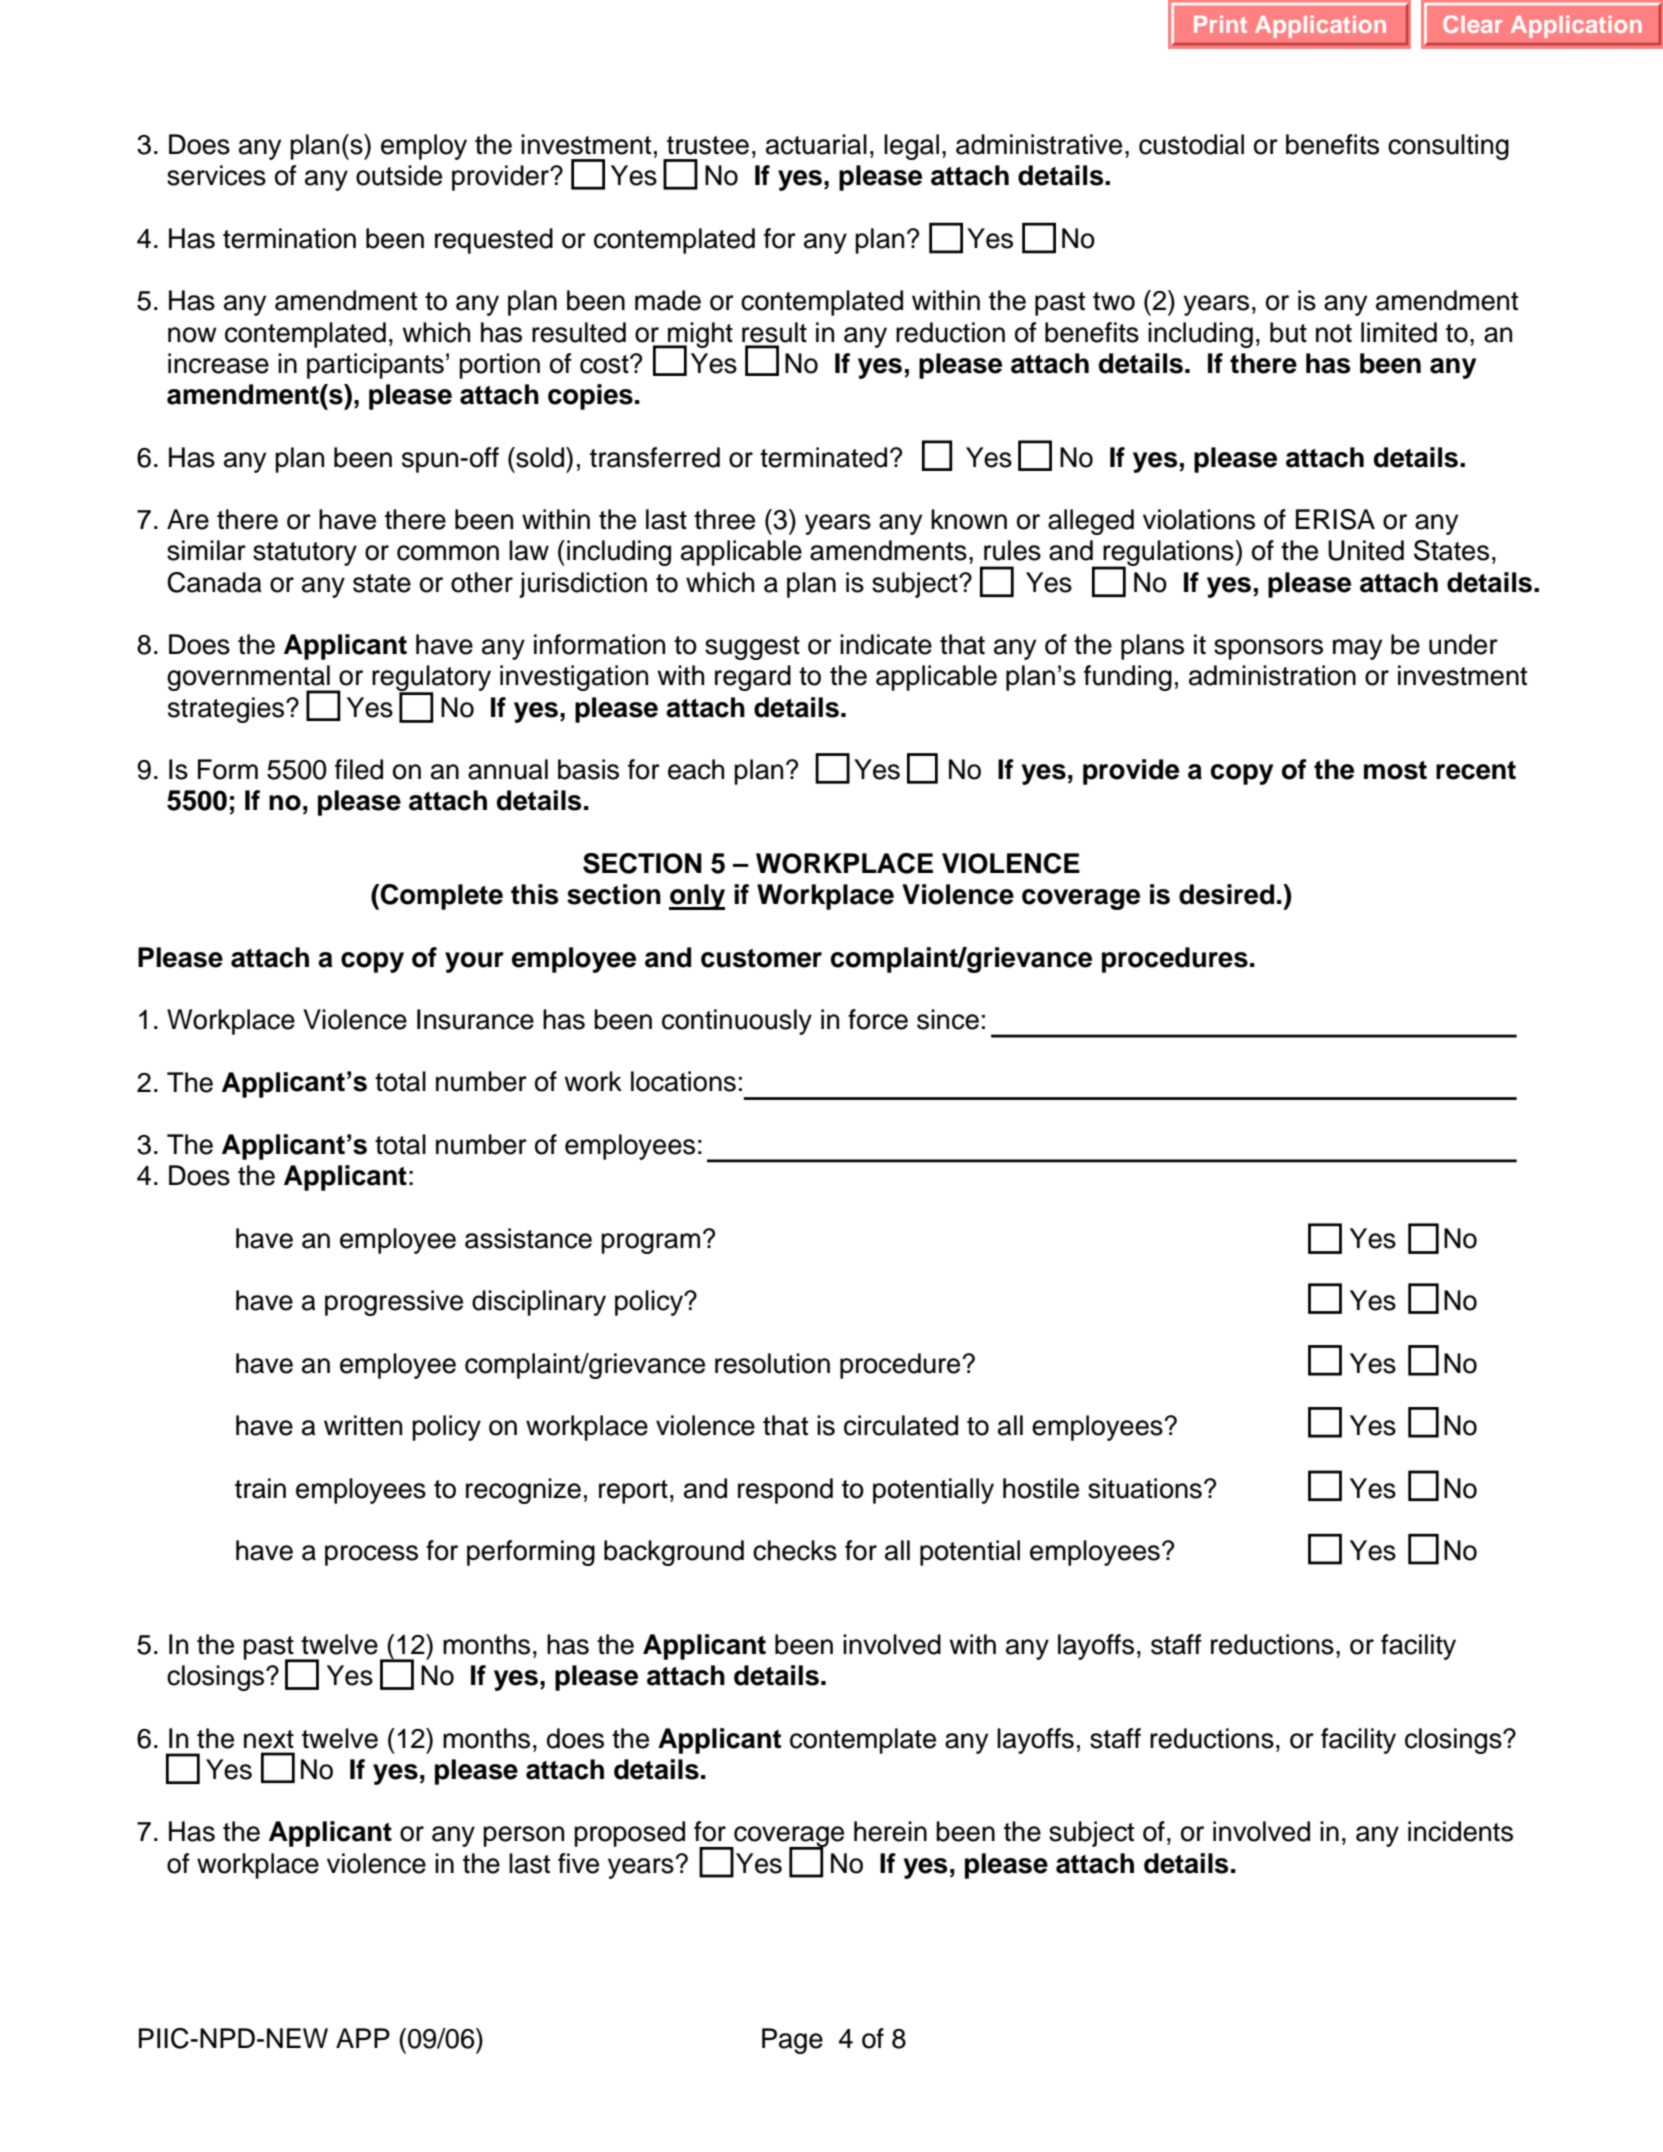 This page has width=1663, height=2152. I want to click on checks, so click(795, 1550).
